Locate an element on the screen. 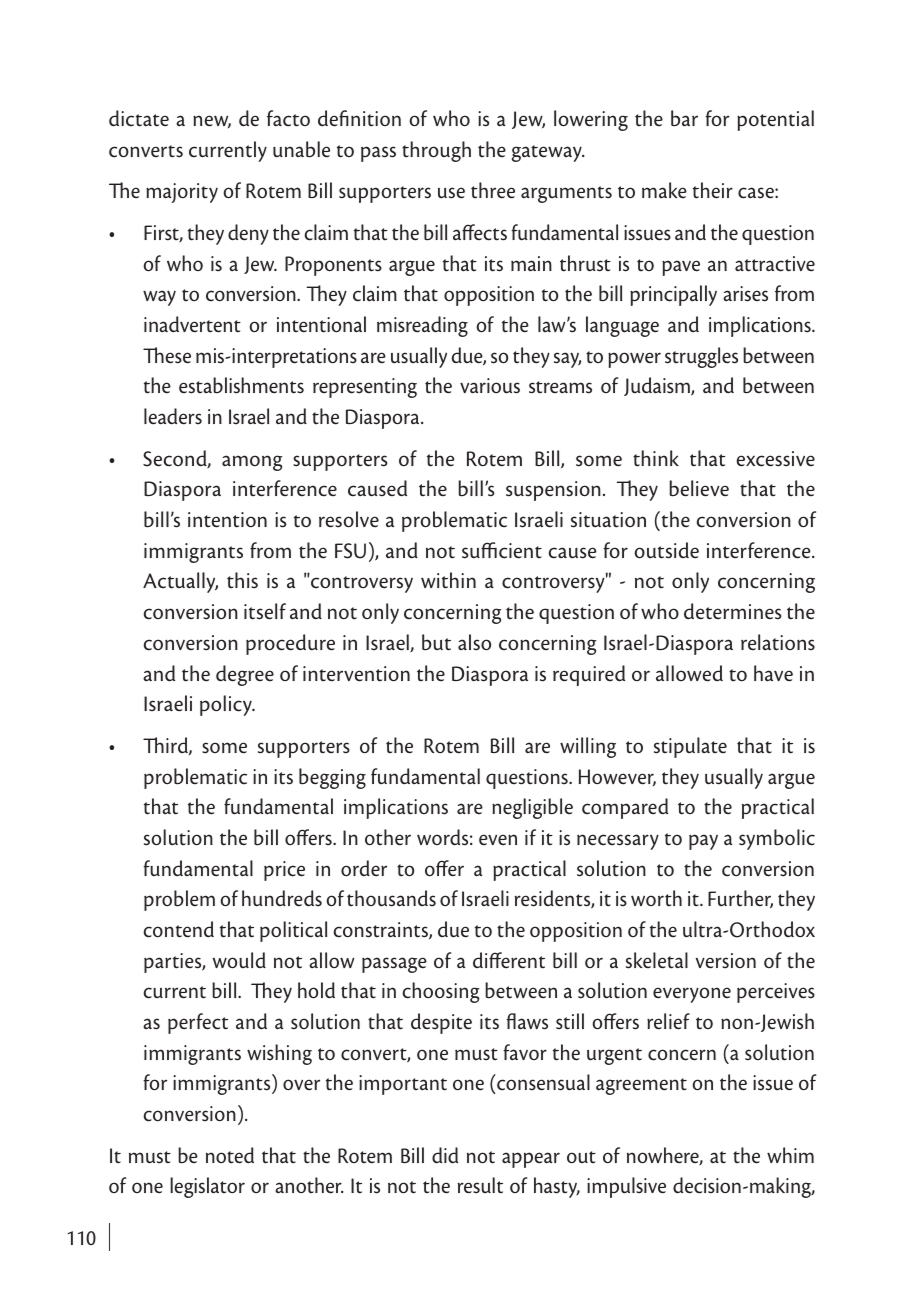 The height and width of the screenshot is (1305, 924). contend is located at coordinates (178, 929).
